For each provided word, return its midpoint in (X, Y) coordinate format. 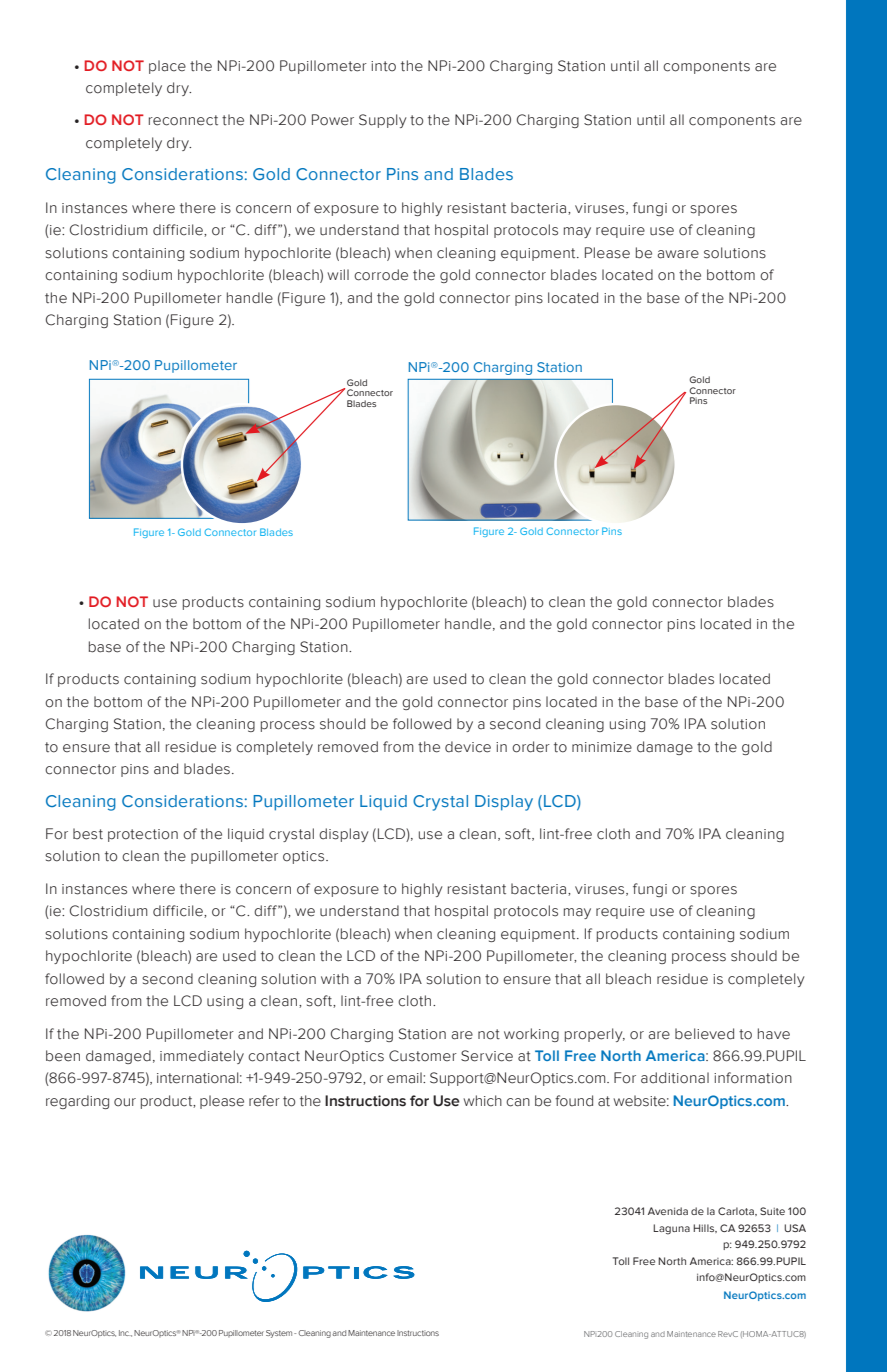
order (531, 747)
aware (678, 254)
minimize (602, 747)
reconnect (183, 120)
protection (143, 835)
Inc (125, 1333)
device (468, 747)
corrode (381, 275)
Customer (423, 1056)
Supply (383, 121)
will (338, 274)
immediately (202, 1057)
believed (704, 1034)
